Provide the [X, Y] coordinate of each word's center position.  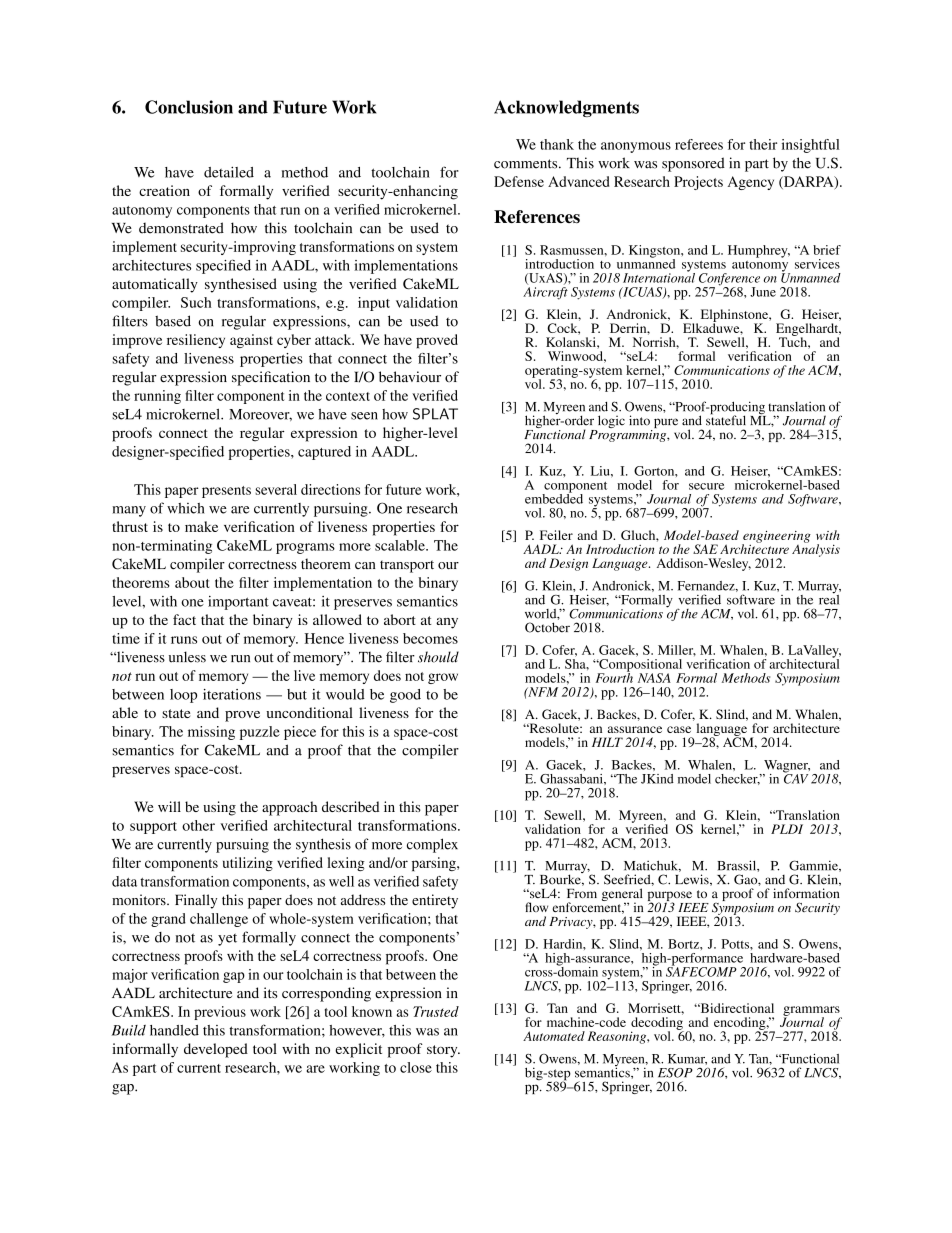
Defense [519, 181]
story [443, 1051]
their [763, 144]
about [192, 582]
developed [216, 1050]
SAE [705, 549]
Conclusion [189, 107]
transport [407, 566]
